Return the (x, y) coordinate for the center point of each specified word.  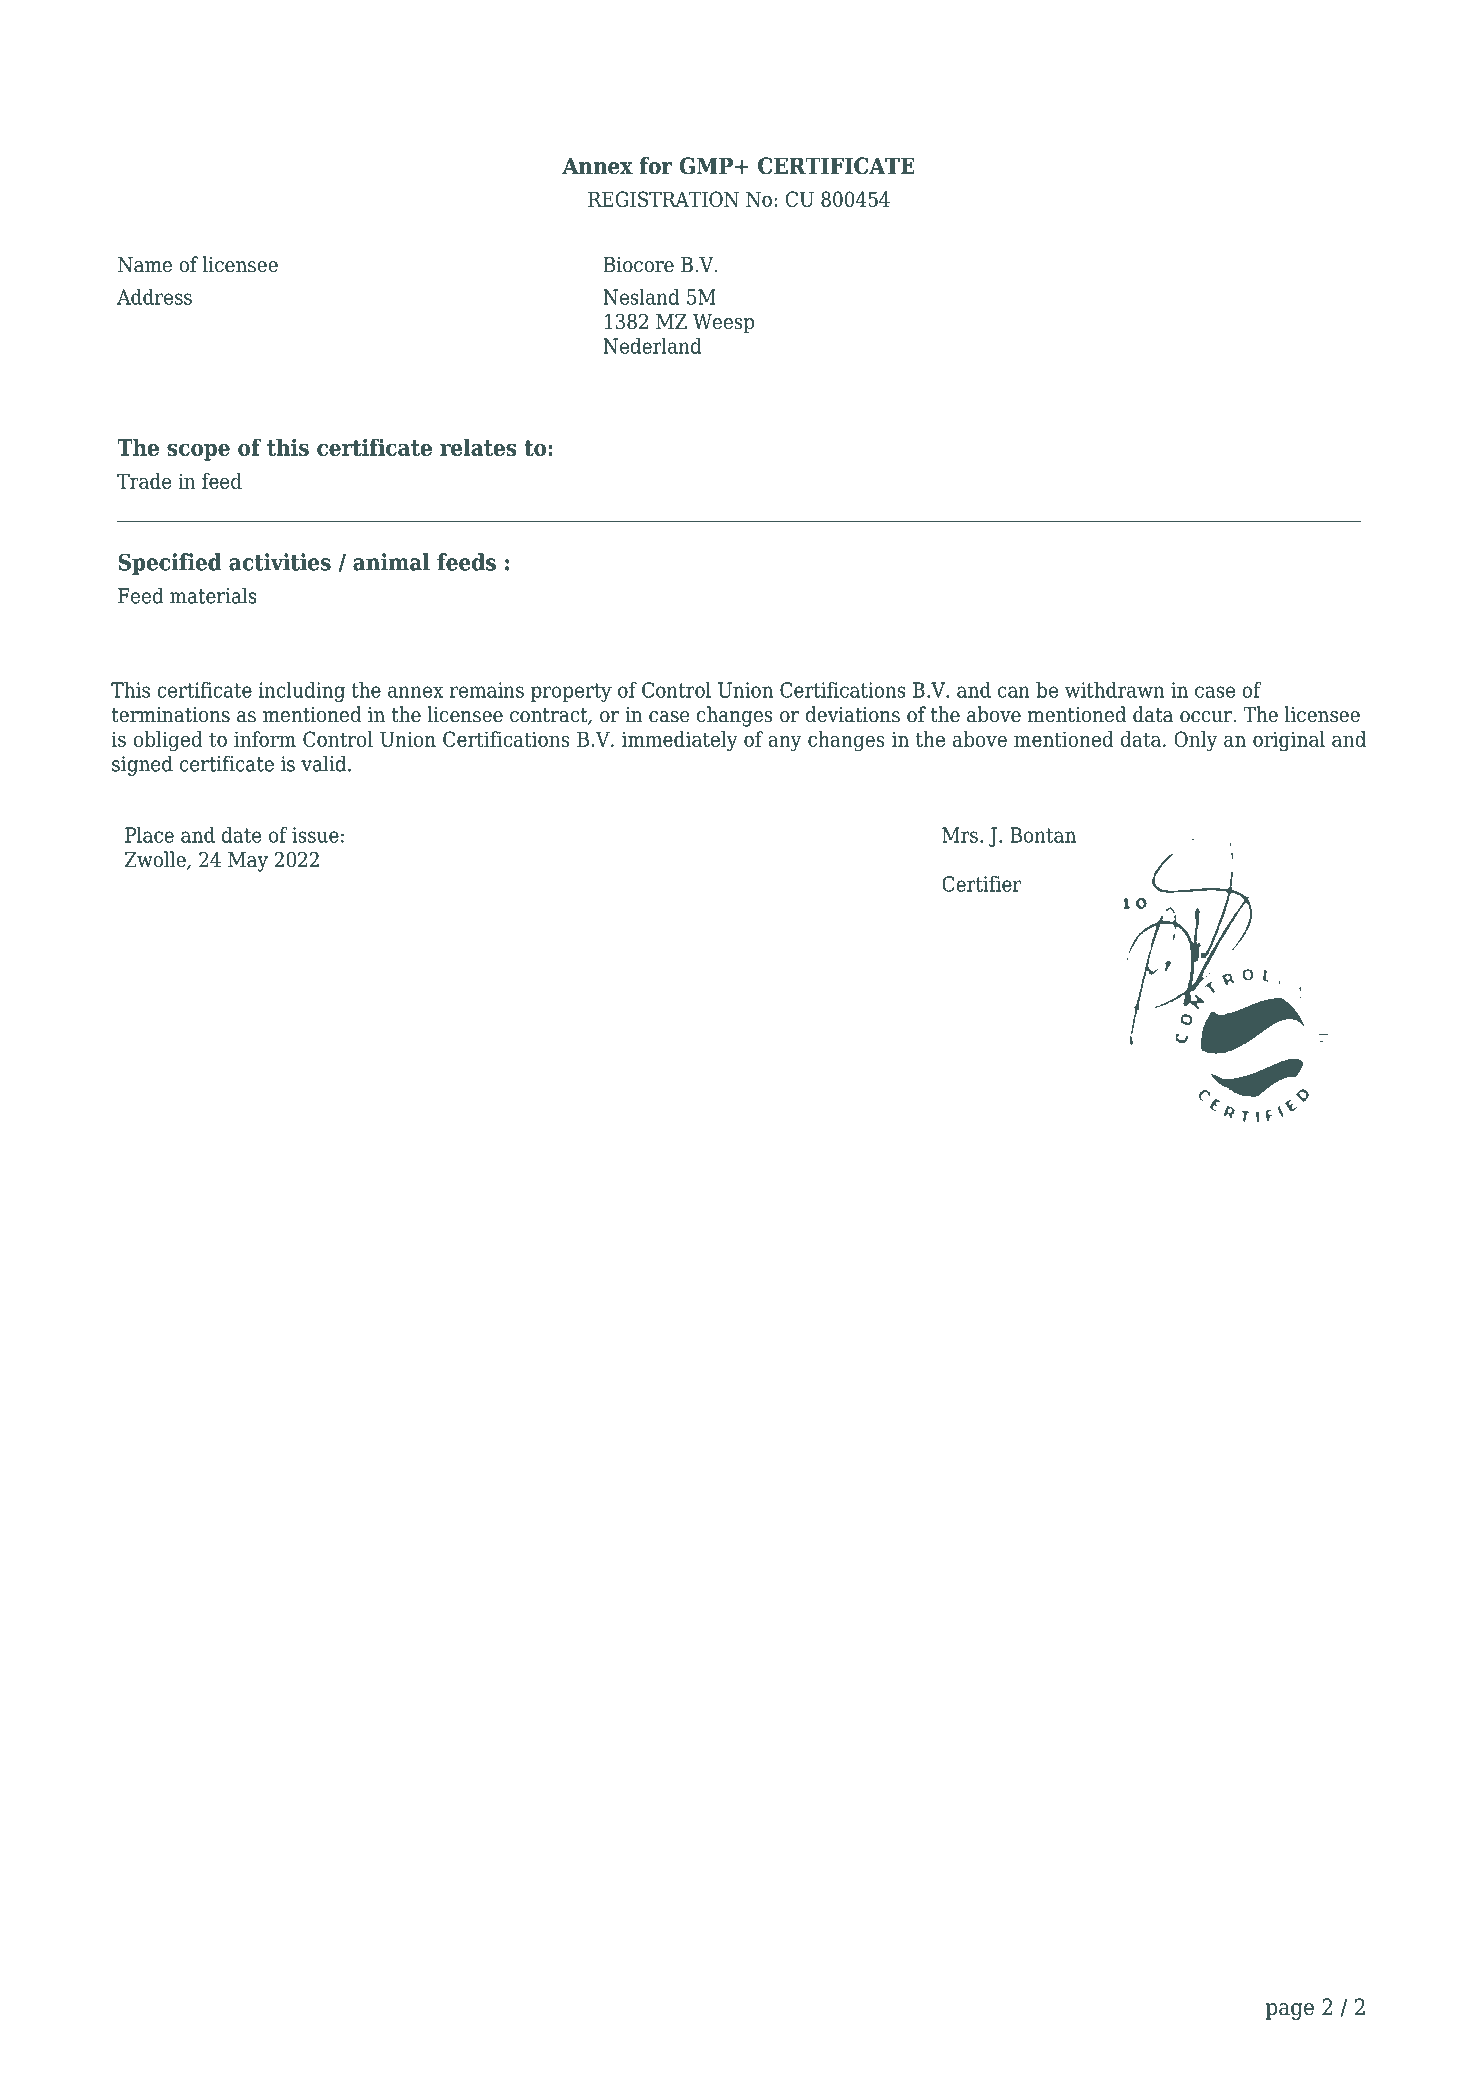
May (248, 862)
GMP (706, 166)
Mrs (960, 835)
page (1290, 2011)
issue (315, 835)
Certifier (982, 884)
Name (145, 265)
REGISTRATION (663, 199)
